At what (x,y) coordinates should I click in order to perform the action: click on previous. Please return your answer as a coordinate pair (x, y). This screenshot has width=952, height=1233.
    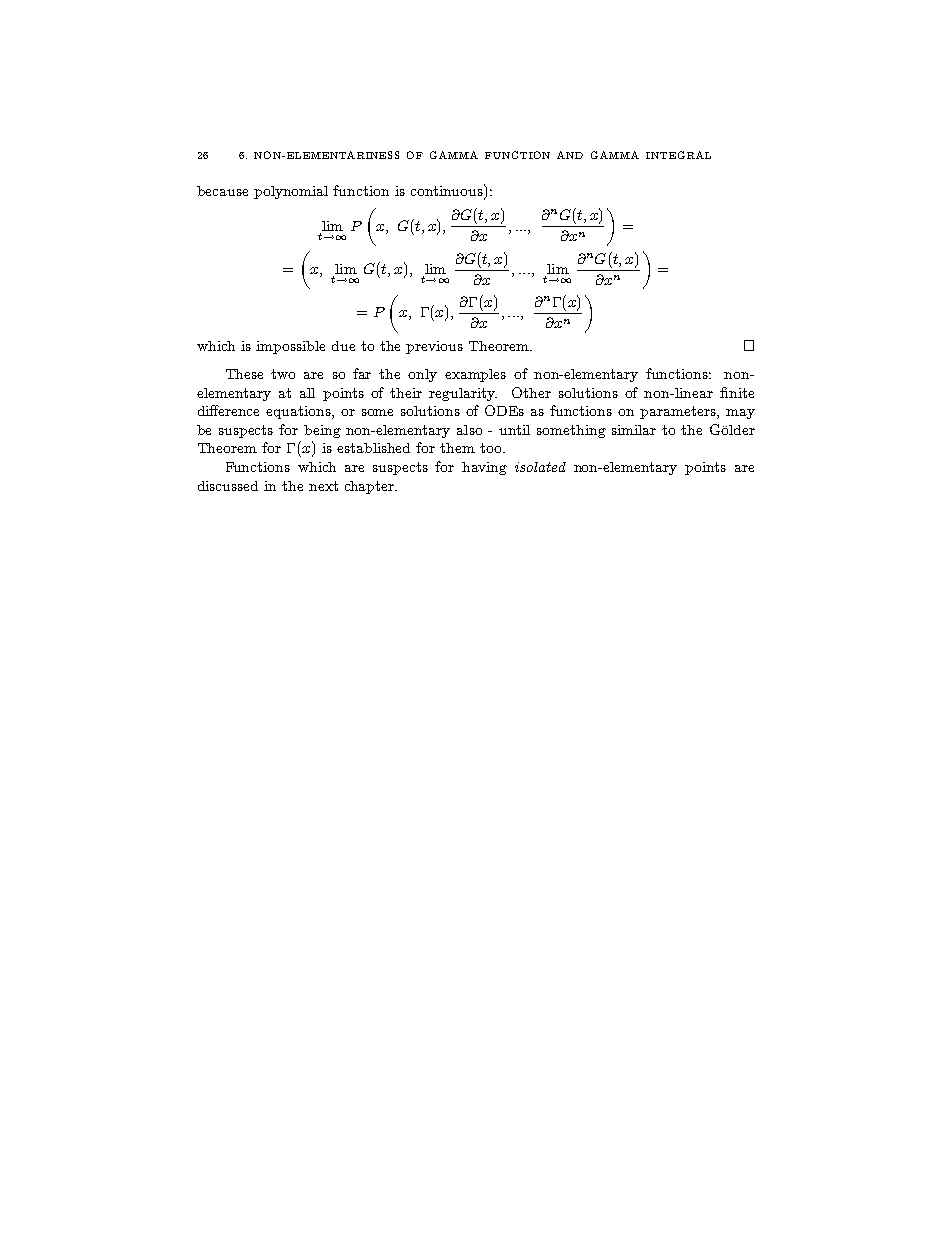
    Looking at the image, I should click on (434, 347).
